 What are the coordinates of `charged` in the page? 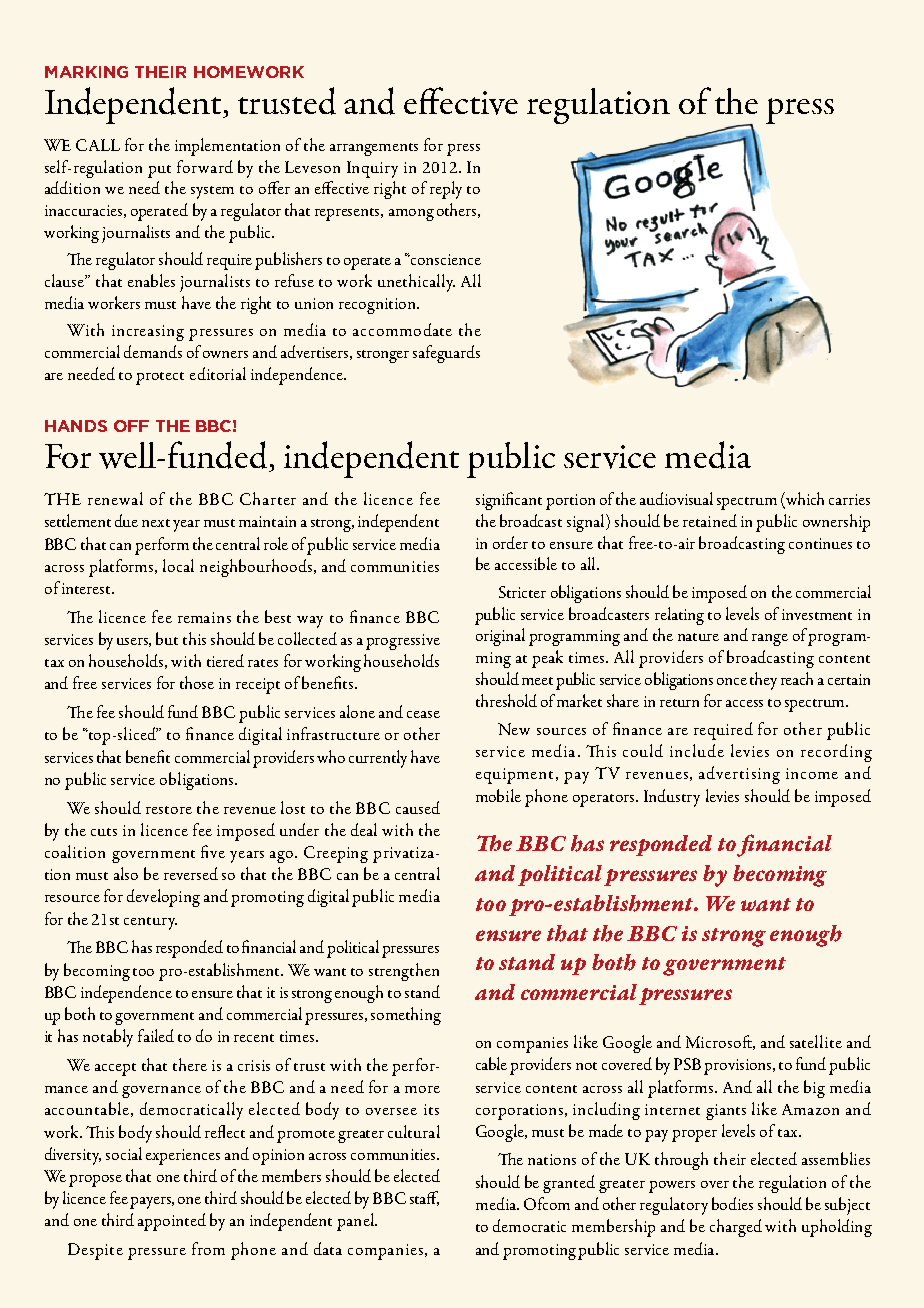 It's located at (736, 1228).
